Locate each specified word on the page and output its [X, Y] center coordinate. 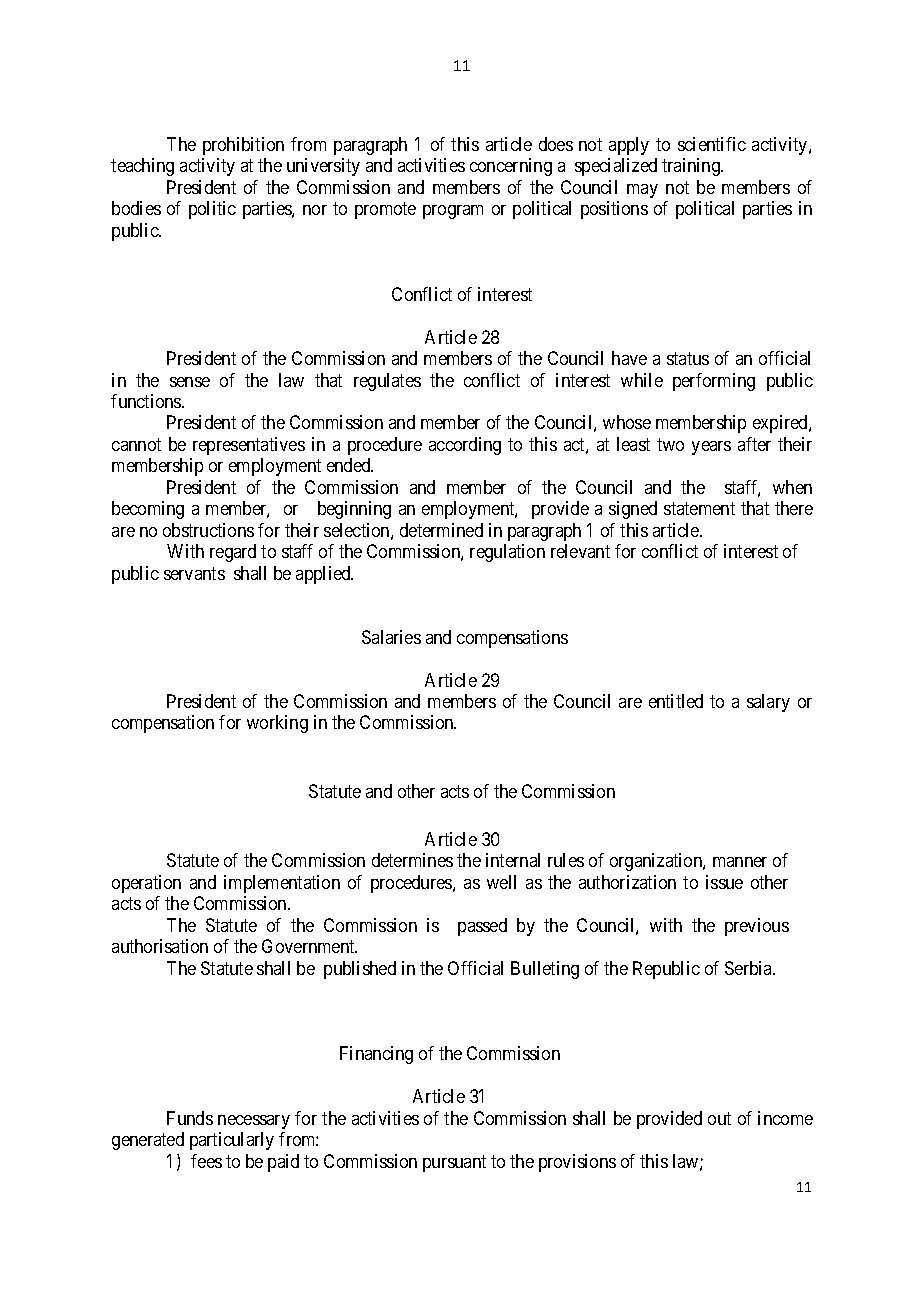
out [719, 1118]
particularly [232, 1141]
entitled [676, 701]
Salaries [391, 637]
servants [194, 573]
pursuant [454, 1163]
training [692, 167]
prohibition [243, 146]
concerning [511, 167]
